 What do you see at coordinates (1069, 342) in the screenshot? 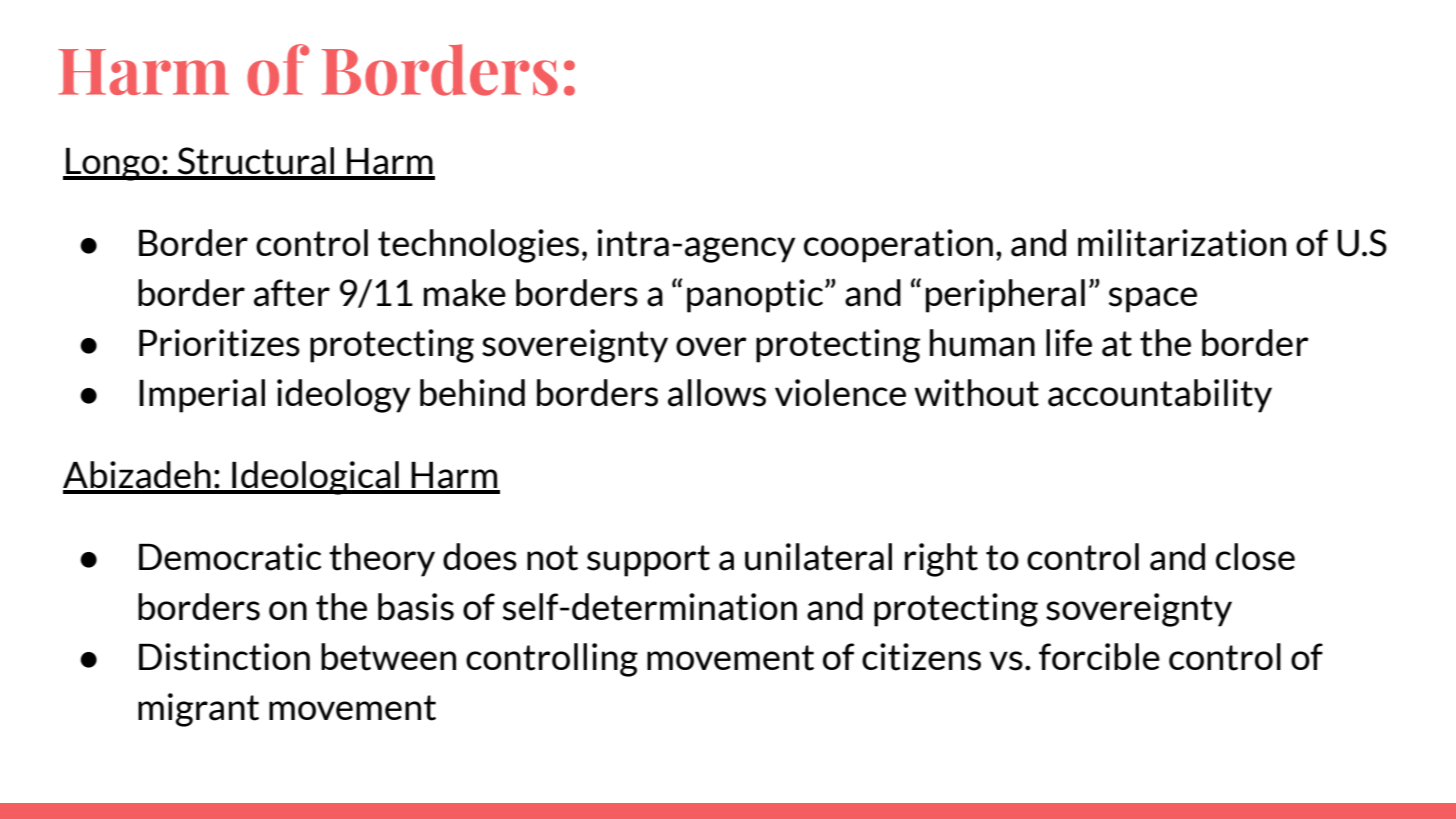
I see `life` at bounding box center [1069, 342].
